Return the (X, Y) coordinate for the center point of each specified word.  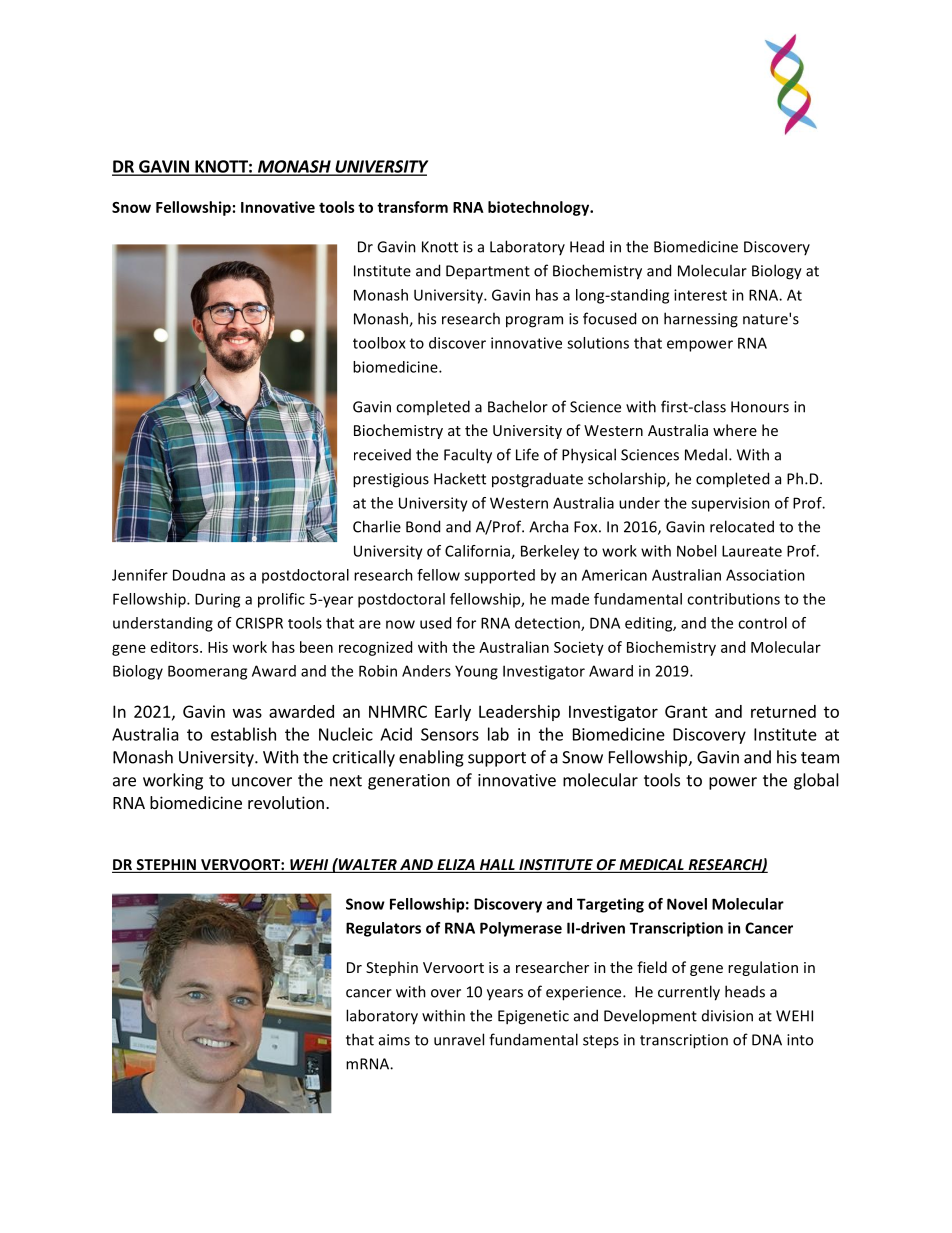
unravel (459, 1039)
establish (243, 734)
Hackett (460, 478)
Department (488, 272)
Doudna (199, 575)
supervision (730, 504)
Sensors (450, 734)
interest (700, 295)
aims (394, 1040)
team (820, 758)
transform (412, 207)
